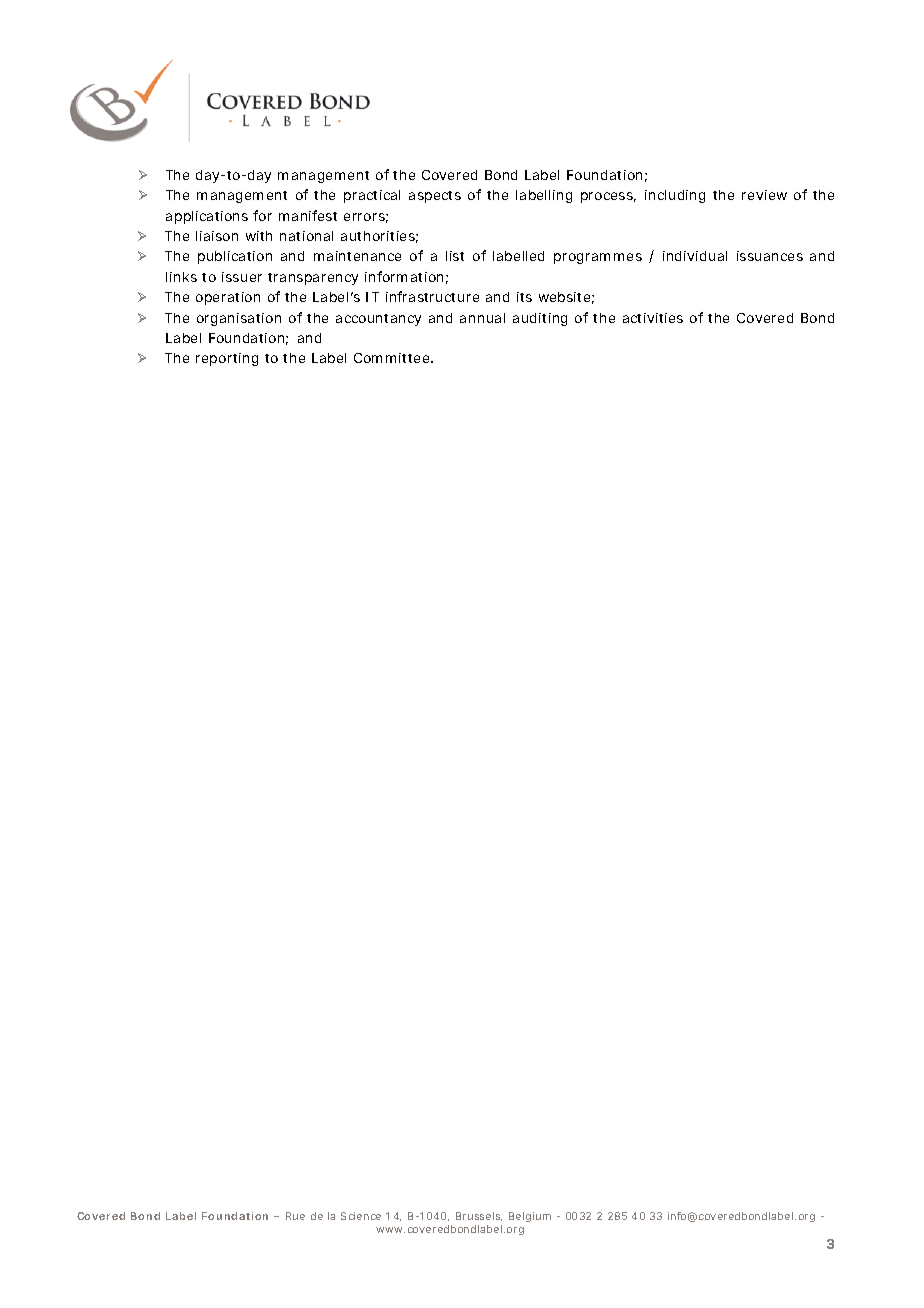 Image resolution: width=924 pixels, height=1308 pixels. I want to click on auditing, so click(540, 319).
